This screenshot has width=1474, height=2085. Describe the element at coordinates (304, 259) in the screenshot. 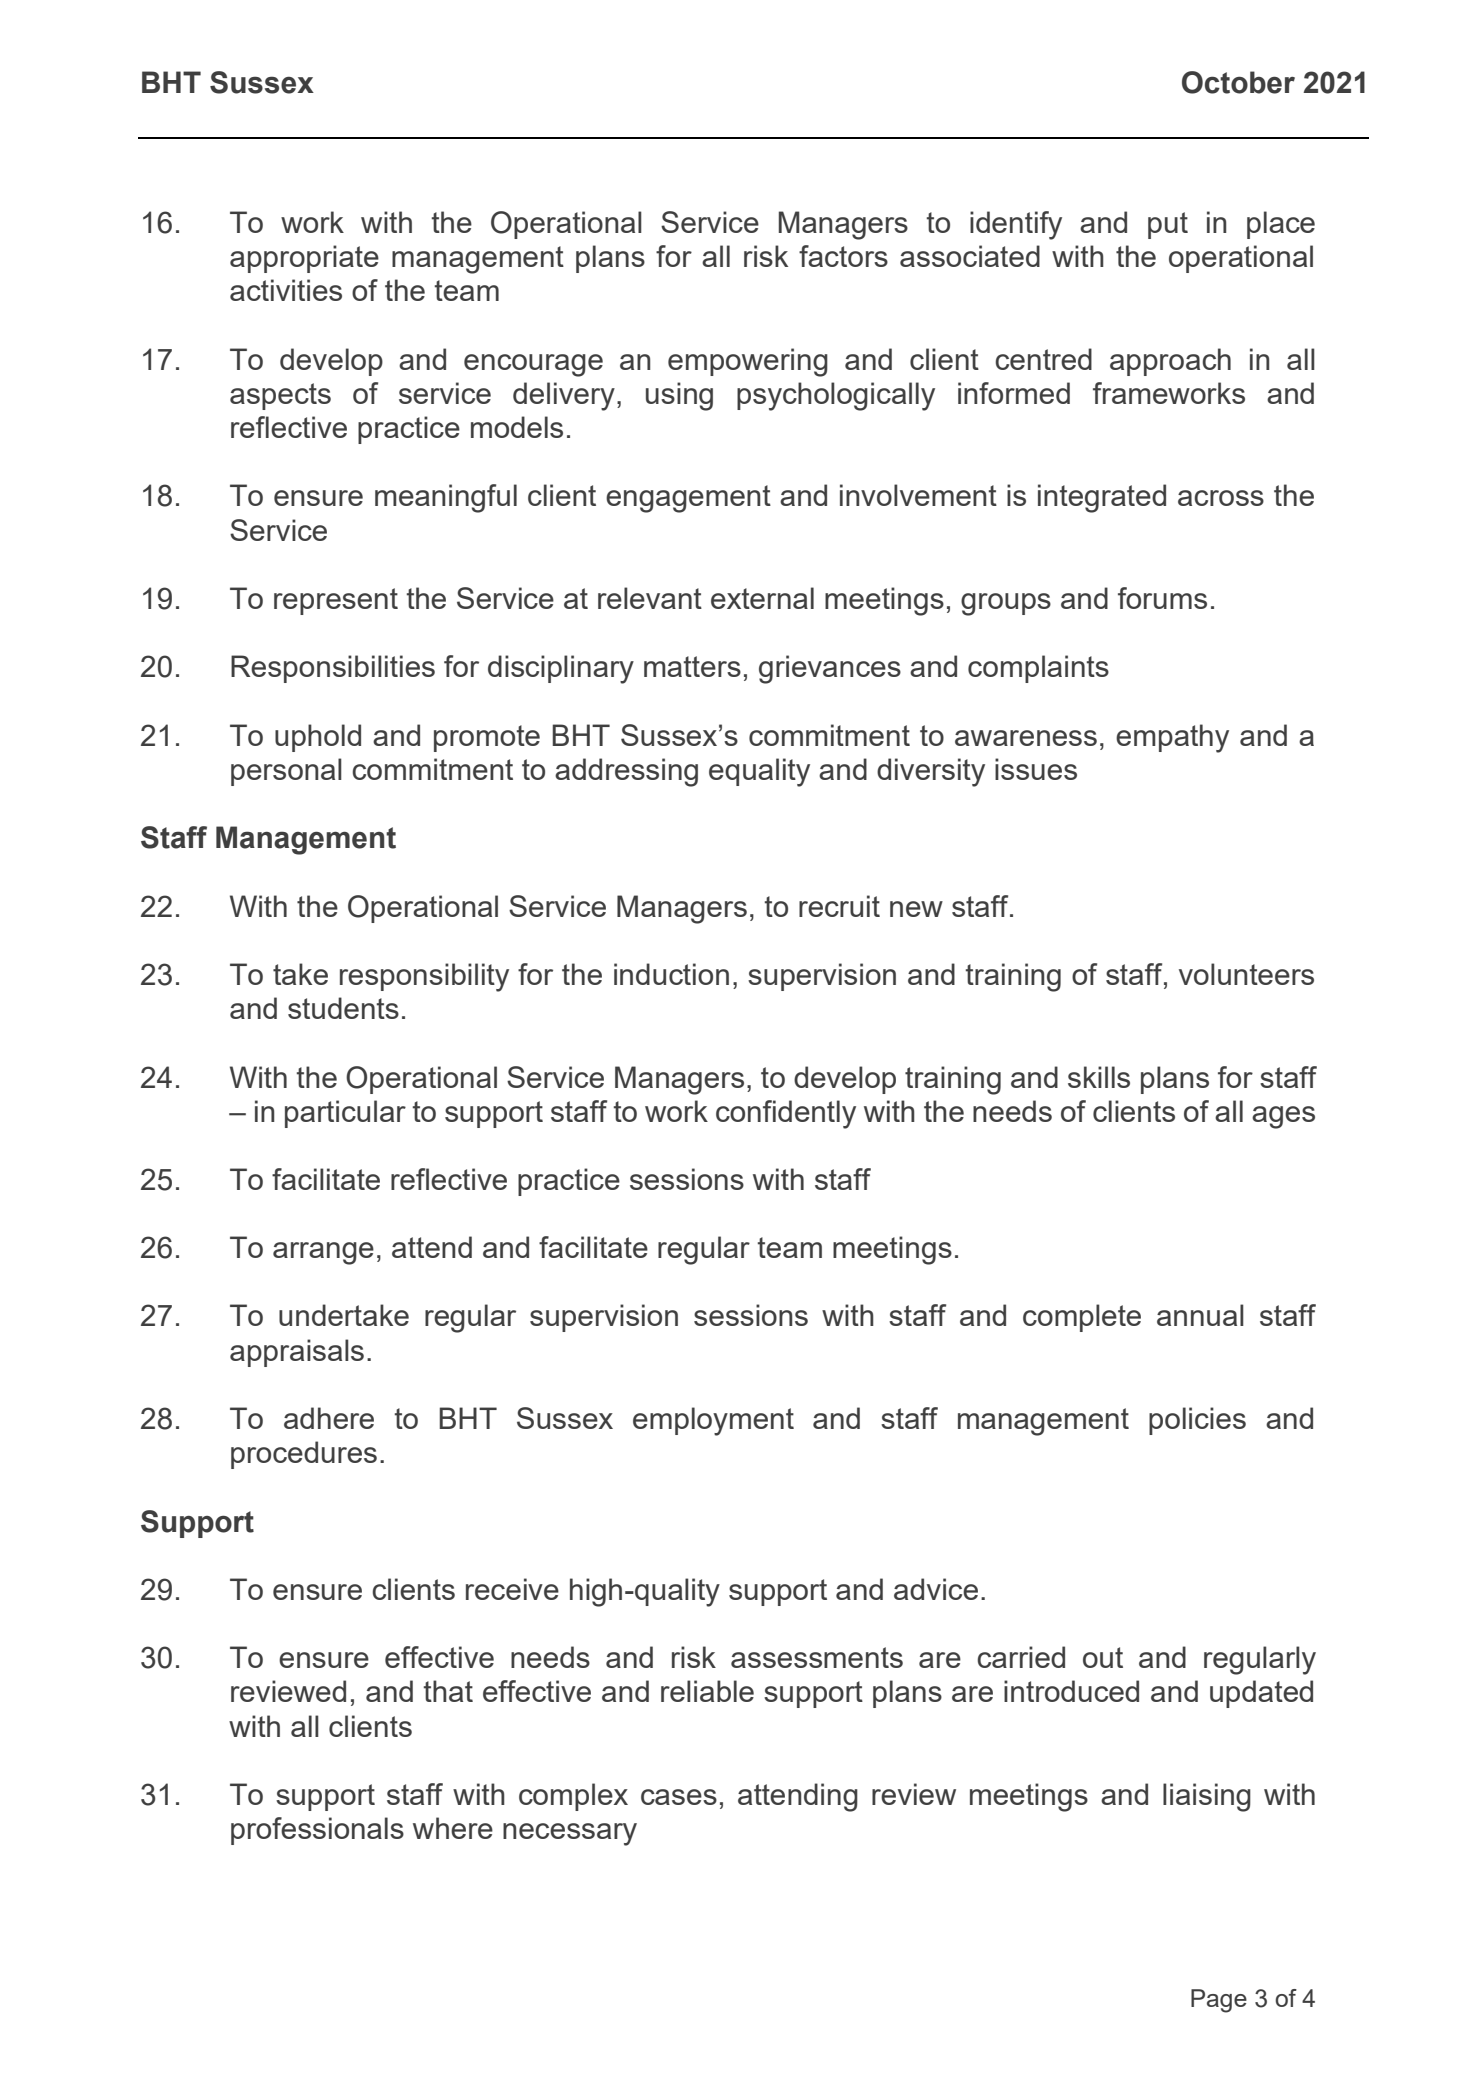

I see `appropriate` at that location.
